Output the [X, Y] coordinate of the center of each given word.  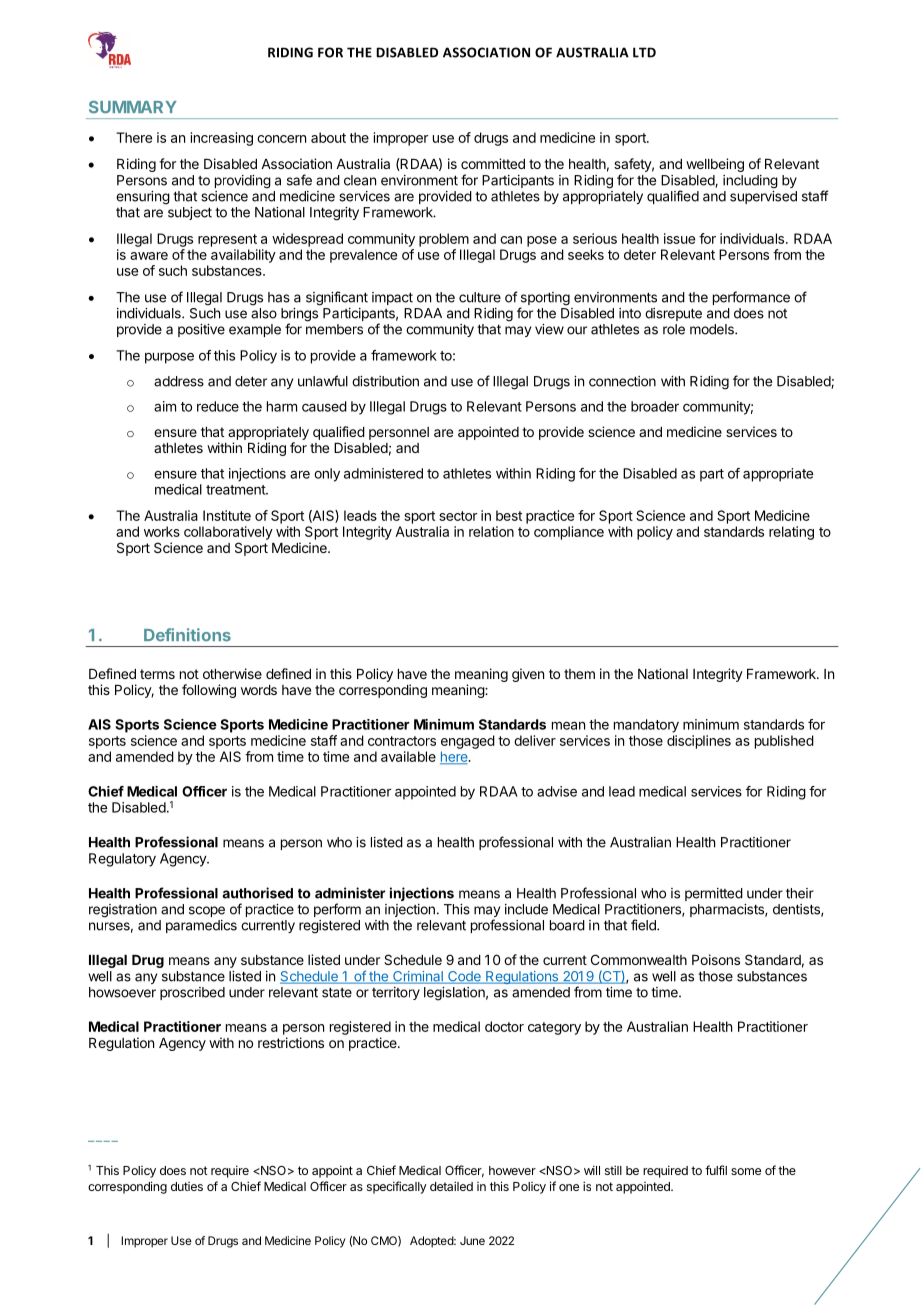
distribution [385, 381]
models [713, 329]
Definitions [187, 635]
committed [493, 163]
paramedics [201, 926]
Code [464, 977]
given [528, 675]
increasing [222, 139]
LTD [644, 52]
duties [187, 1186]
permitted [714, 894]
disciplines [699, 742]
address [179, 381]
